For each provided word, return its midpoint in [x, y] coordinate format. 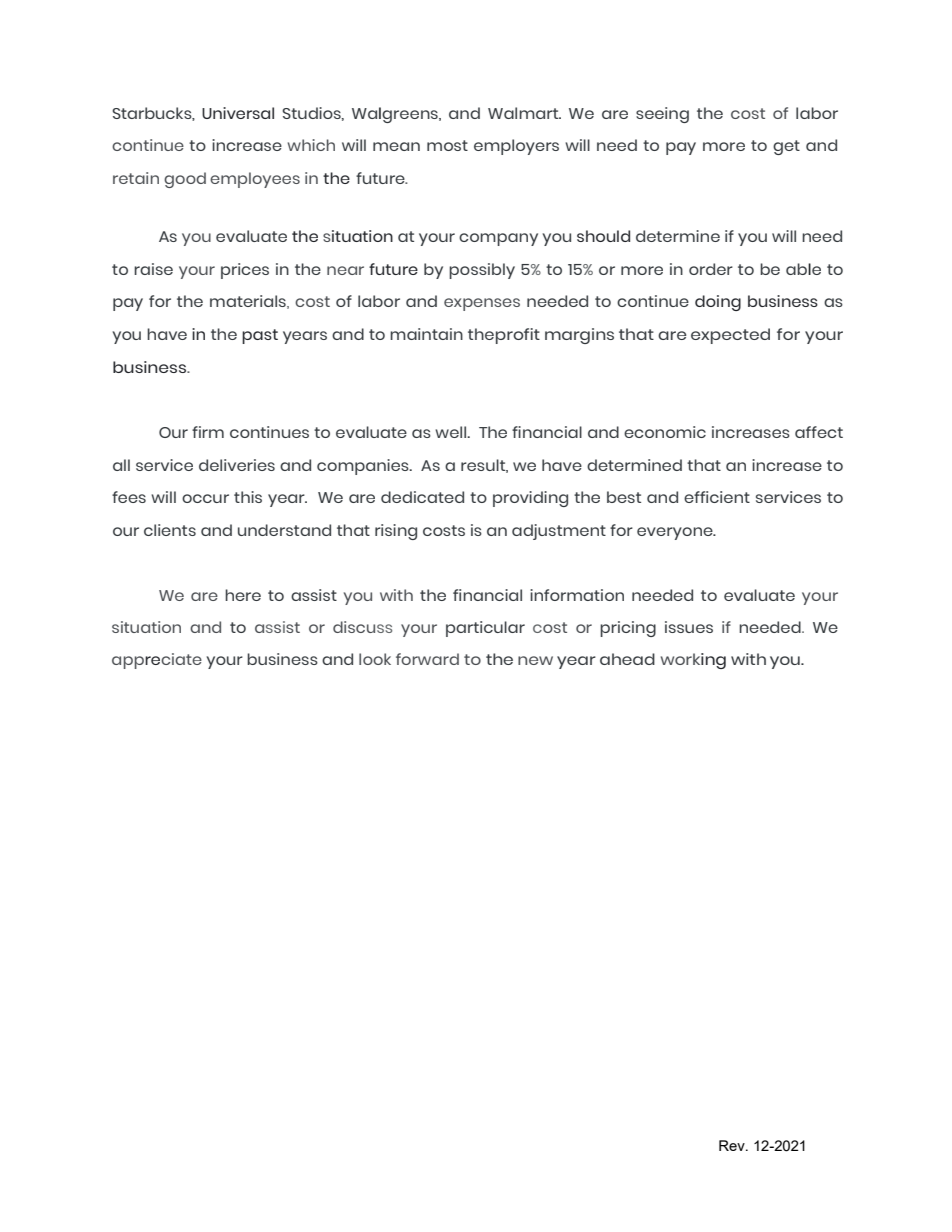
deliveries [237, 465]
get [786, 147]
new [535, 660]
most [447, 145]
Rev [733, 1145]
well [452, 432]
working [693, 661]
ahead [627, 659]
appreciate [157, 661]
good [185, 180]
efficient [717, 497]
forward [427, 659]
